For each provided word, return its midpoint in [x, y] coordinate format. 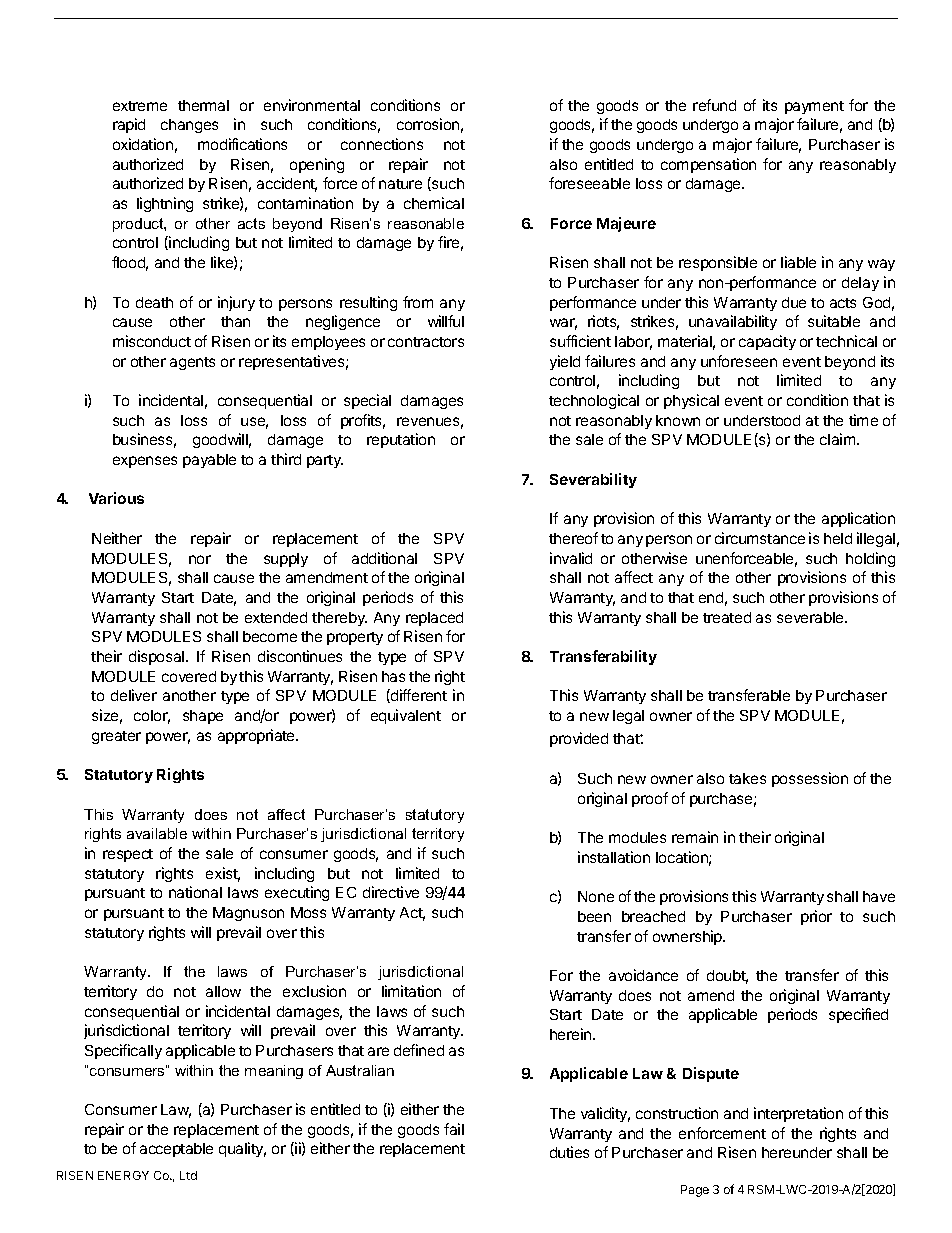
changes [189, 126]
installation [614, 857]
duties [569, 1152]
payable [209, 461]
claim [839, 439]
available [157, 833]
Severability [593, 480]
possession [810, 779]
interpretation [798, 1114]
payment [814, 107]
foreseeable [589, 183]
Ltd [188, 1175]
